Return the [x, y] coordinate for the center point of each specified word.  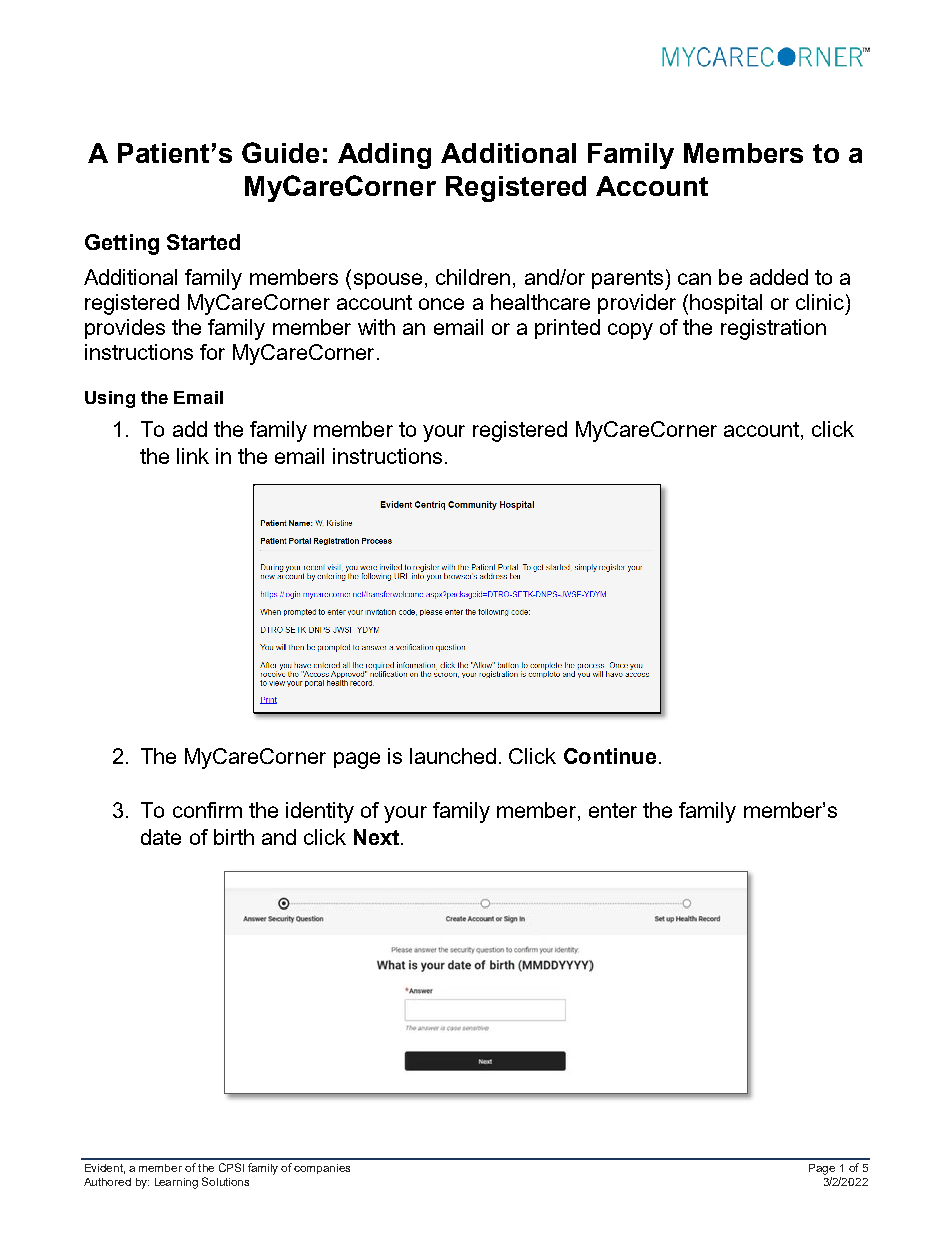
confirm [207, 810]
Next [376, 837]
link [193, 456]
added [779, 277]
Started [203, 242]
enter [613, 810]
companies [322, 1169]
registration [773, 329]
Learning [176, 1183]
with [376, 327]
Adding [384, 156]
